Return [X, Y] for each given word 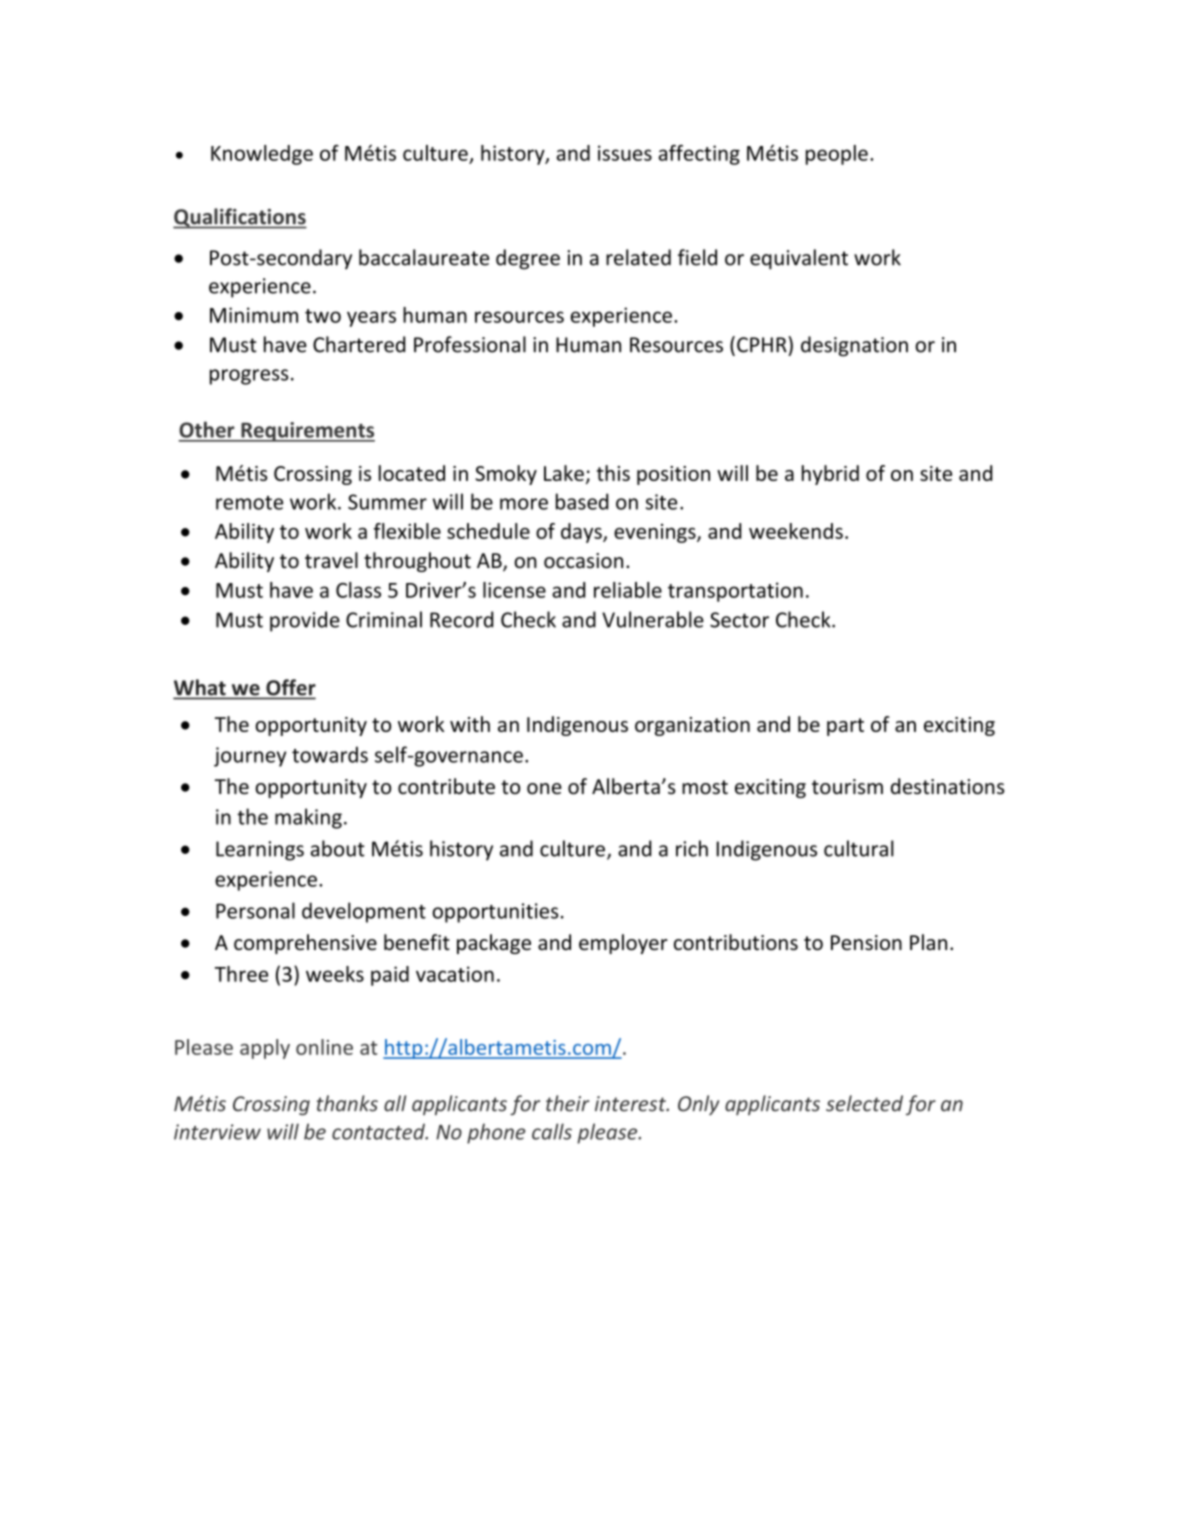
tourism [847, 786]
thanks [347, 1103]
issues [625, 153]
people [837, 155]
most [705, 787]
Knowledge [262, 155]
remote [249, 503]
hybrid [830, 475]
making [308, 818]
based [582, 501]
